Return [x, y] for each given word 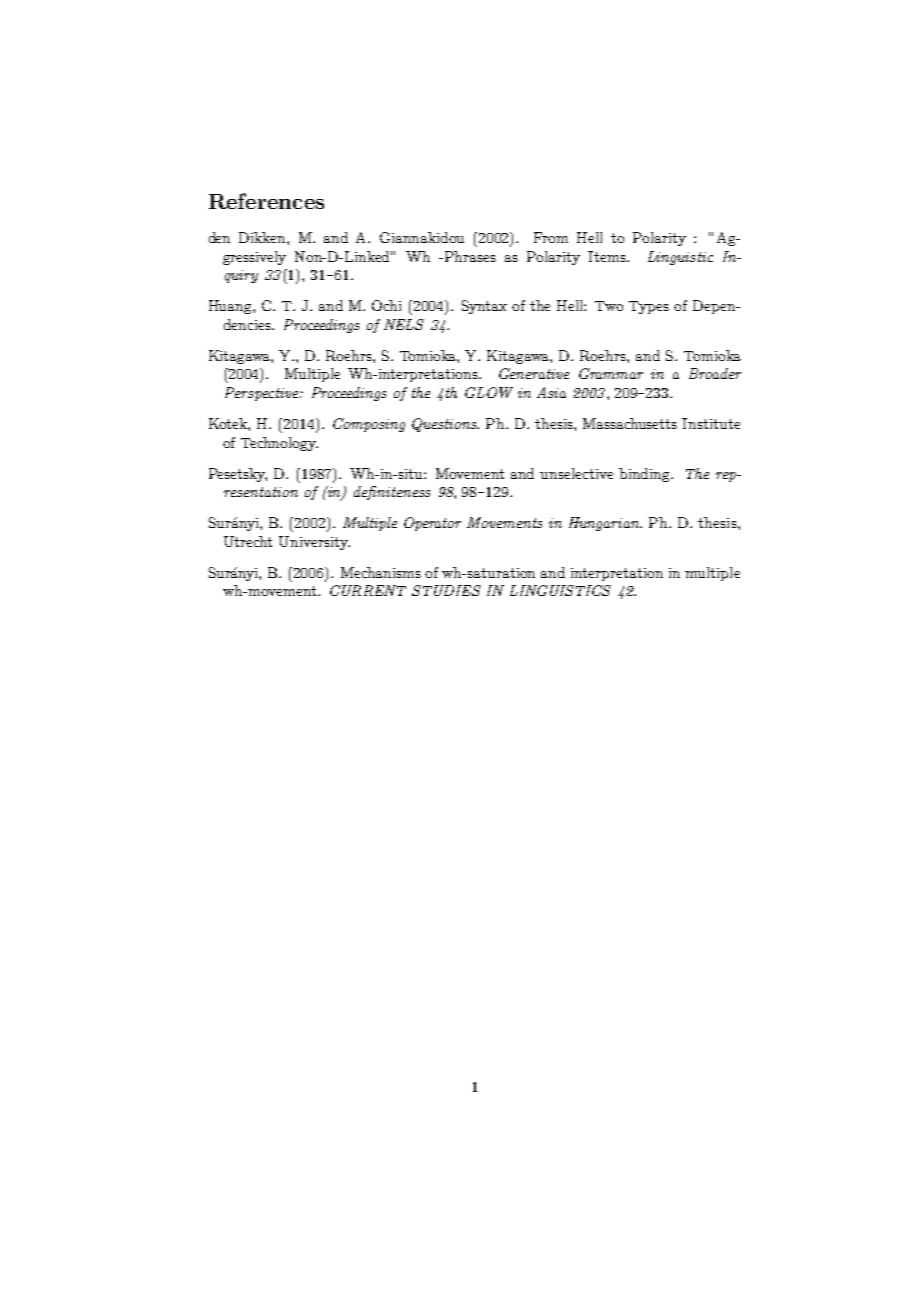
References [266, 201]
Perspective [263, 394]
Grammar [611, 373]
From [551, 237]
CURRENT [368, 590]
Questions [445, 425]
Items [608, 256]
